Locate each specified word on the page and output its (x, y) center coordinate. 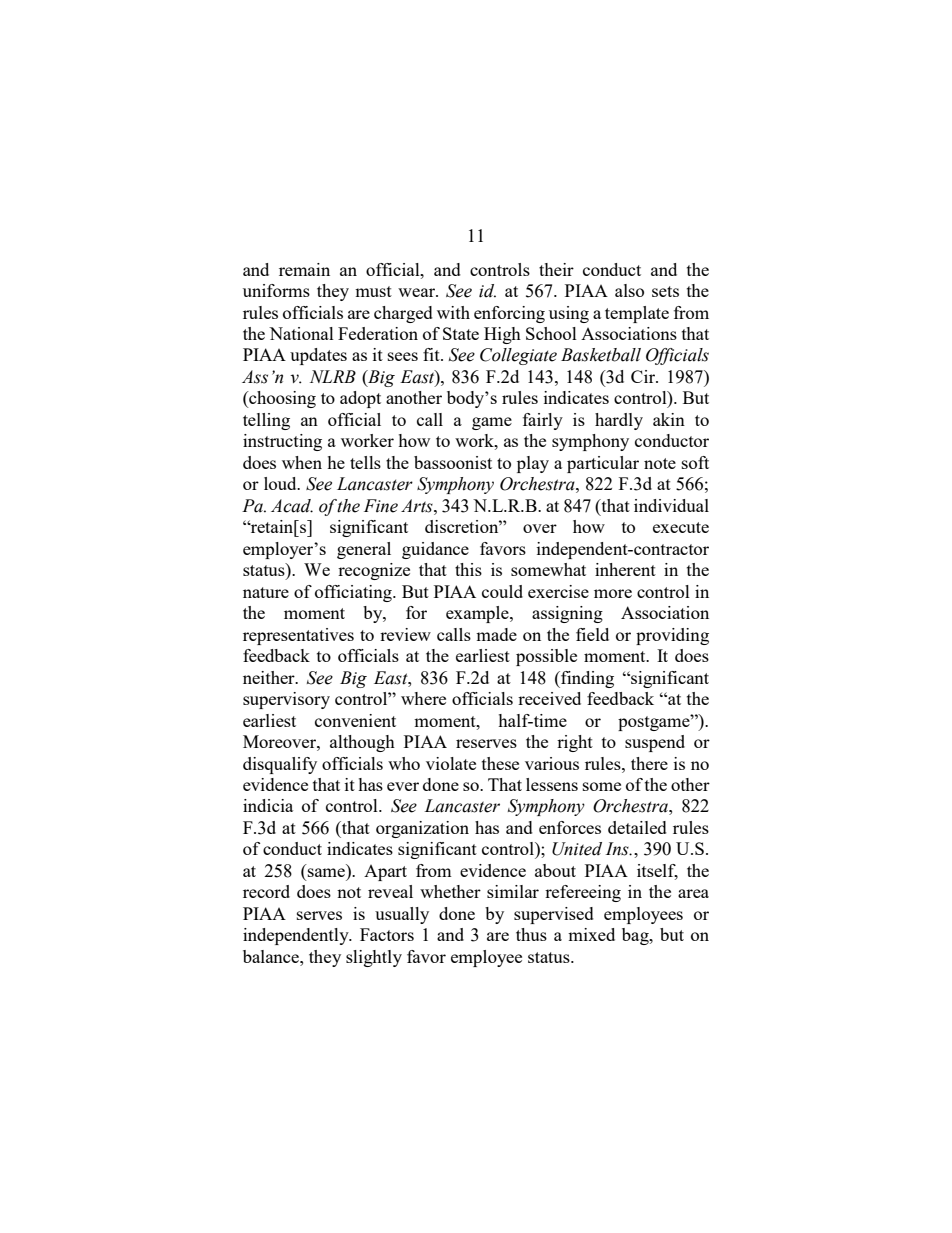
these (500, 763)
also (629, 290)
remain (304, 269)
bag (636, 936)
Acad (292, 506)
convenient (355, 720)
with (453, 312)
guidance (435, 550)
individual (671, 505)
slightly (374, 958)
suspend (655, 743)
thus (531, 934)
